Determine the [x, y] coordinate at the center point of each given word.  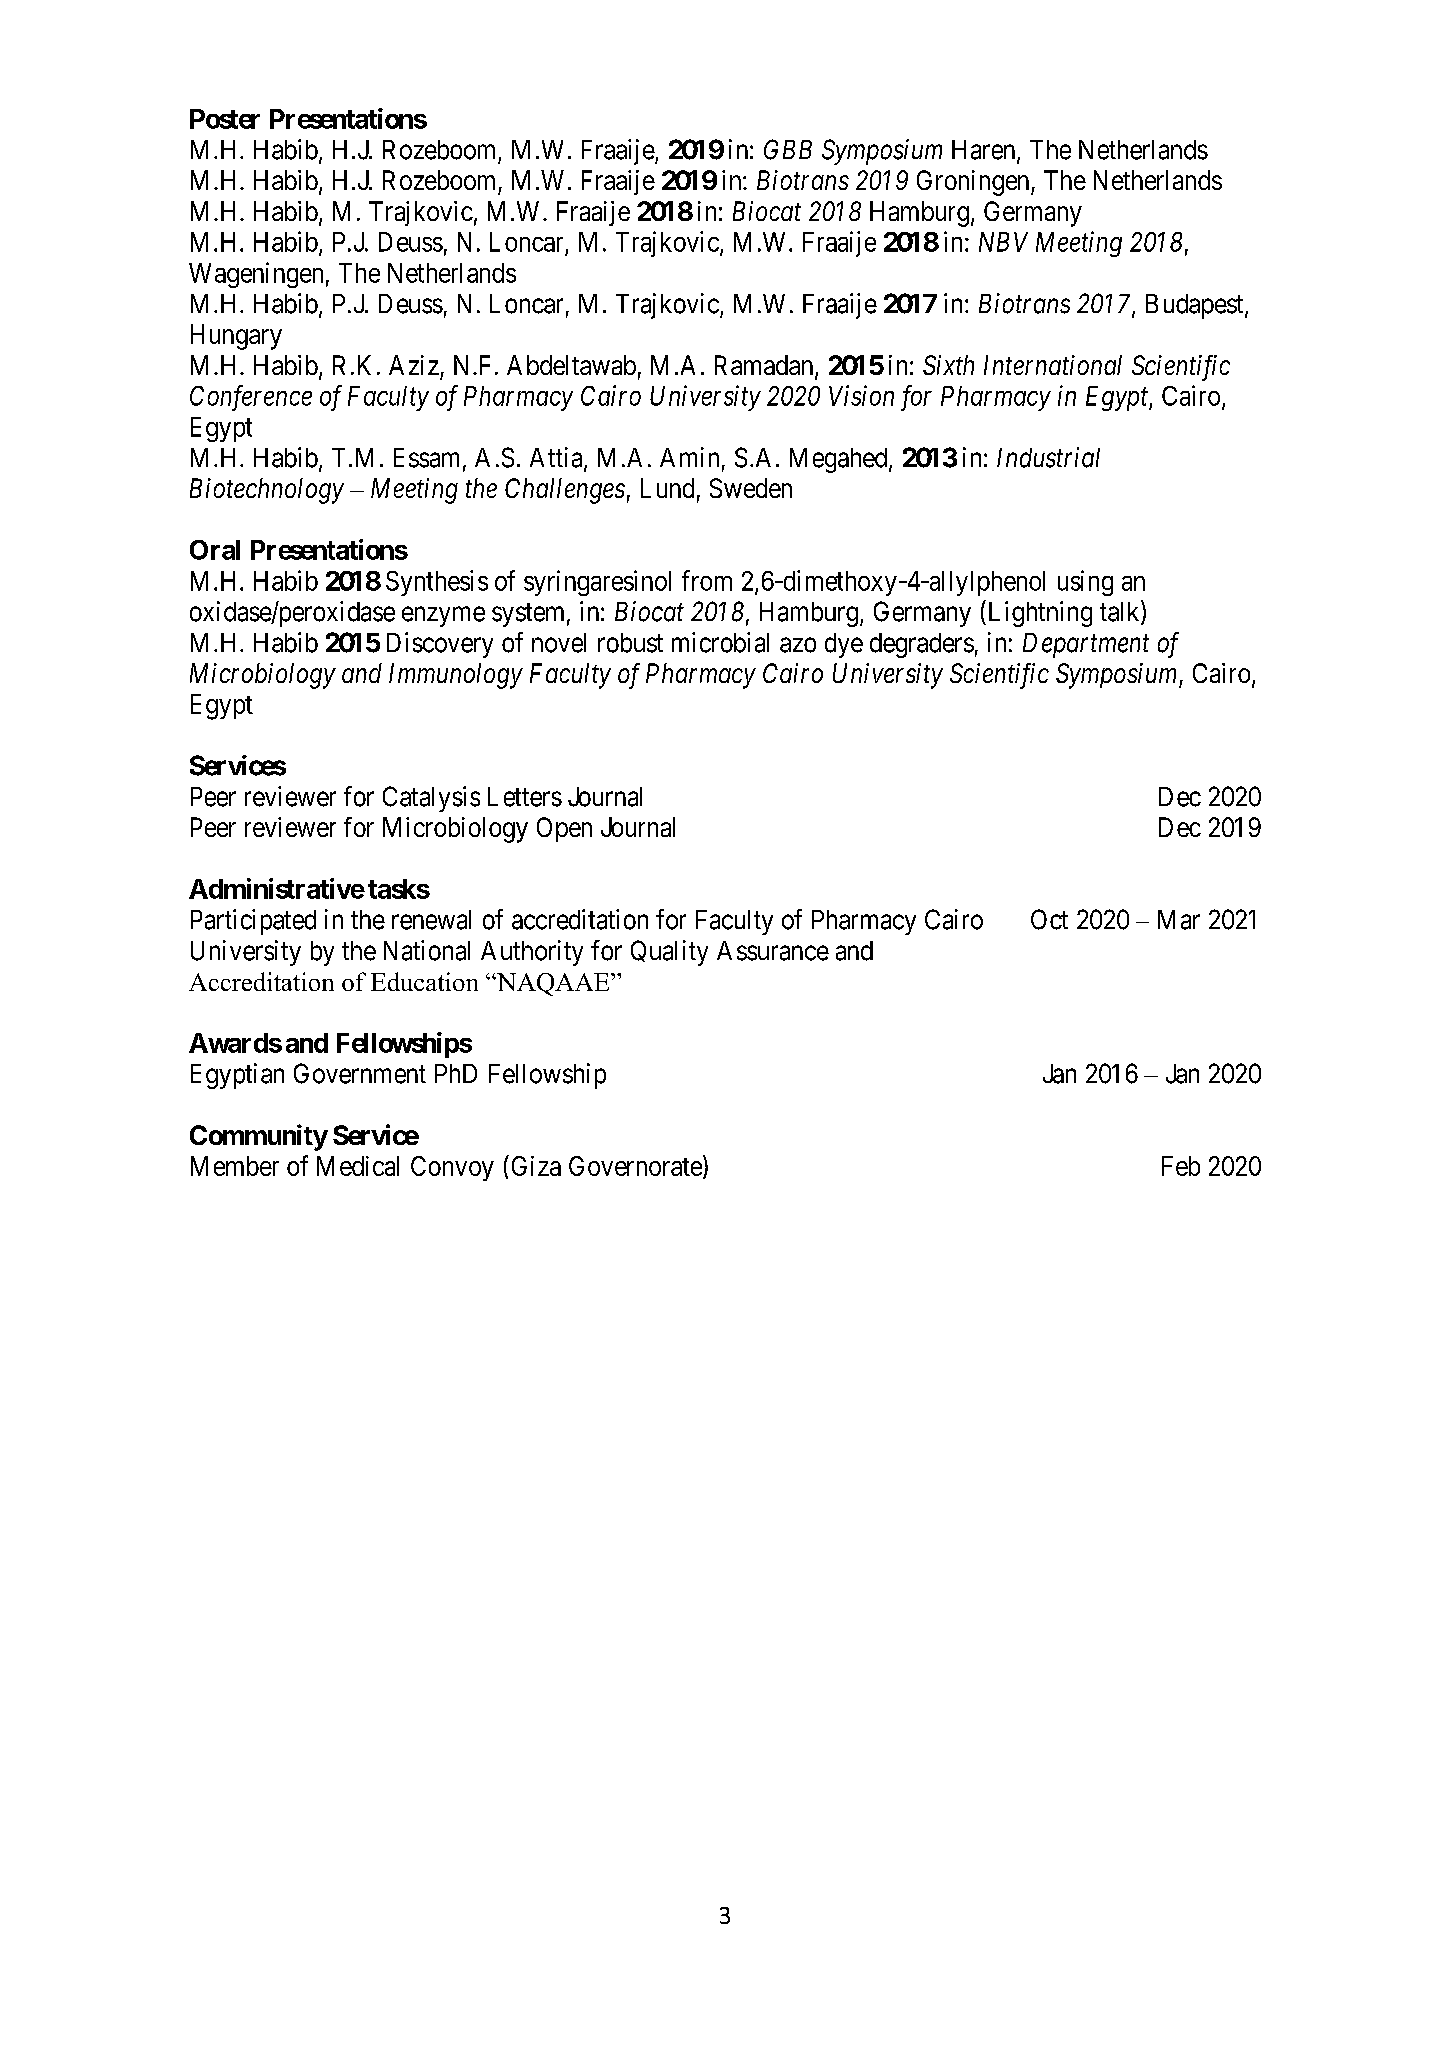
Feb [1181, 1166]
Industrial [1048, 457]
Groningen [974, 183]
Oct [1049, 919]
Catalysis [431, 799]
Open [564, 829]
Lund [667, 488]
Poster [225, 119]
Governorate [635, 1166]
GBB [788, 149]
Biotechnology [267, 491]
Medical [358, 1166]
